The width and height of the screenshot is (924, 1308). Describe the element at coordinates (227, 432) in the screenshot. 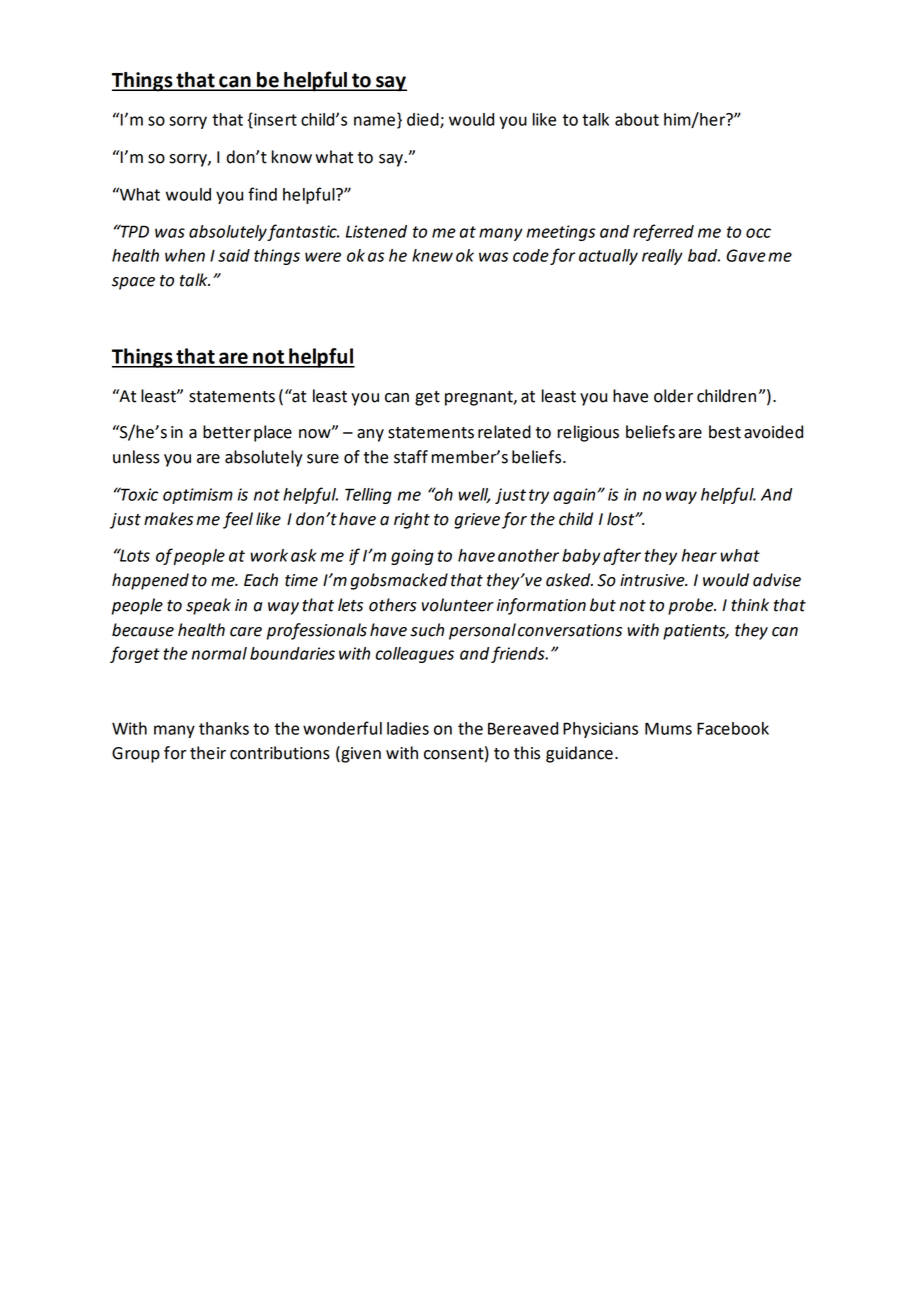

I see `better` at that location.
